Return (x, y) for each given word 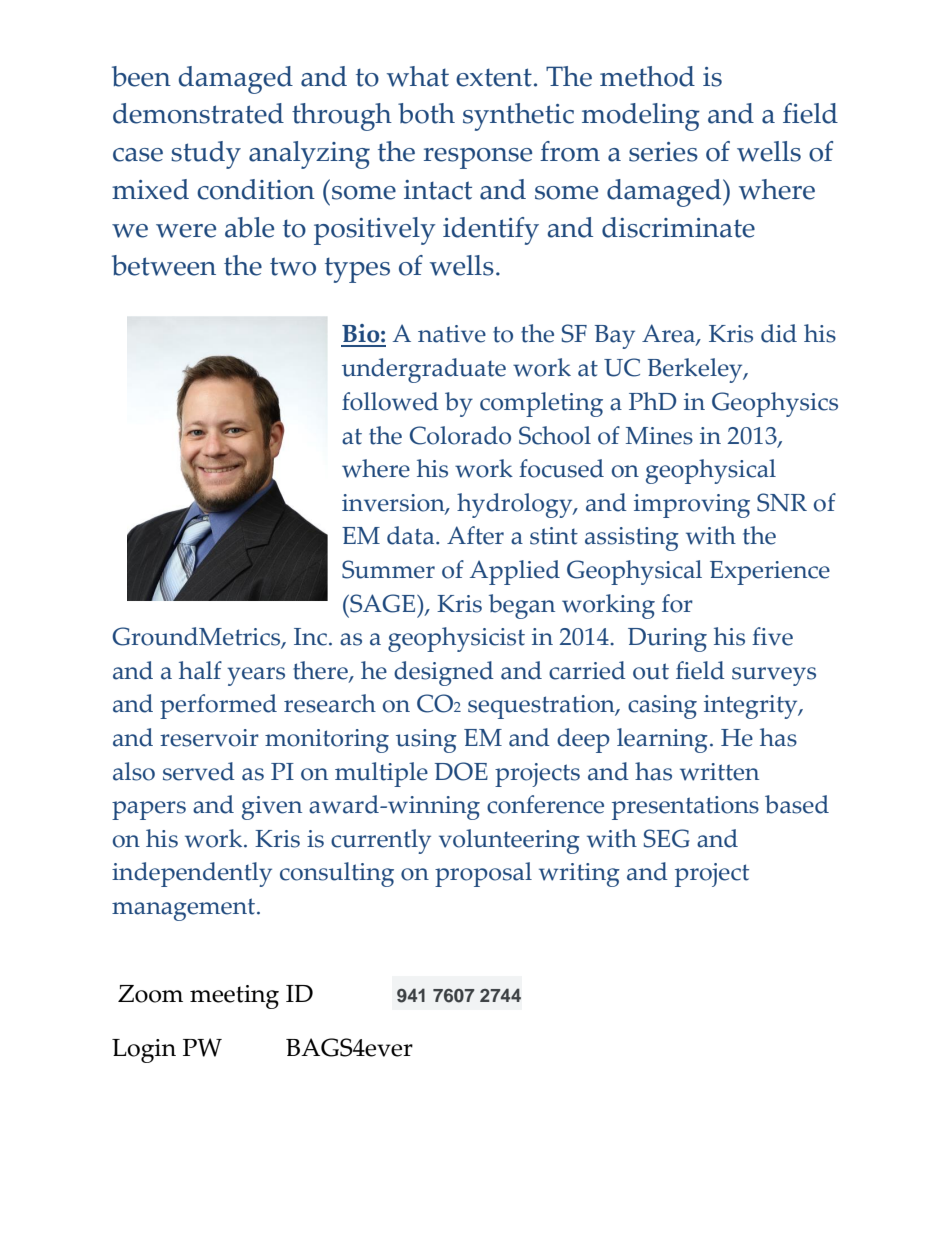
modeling (641, 117)
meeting (234, 997)
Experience (770, 573)
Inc (312, 637)
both (426, 113)
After (475, 535)
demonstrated (198, 113)
